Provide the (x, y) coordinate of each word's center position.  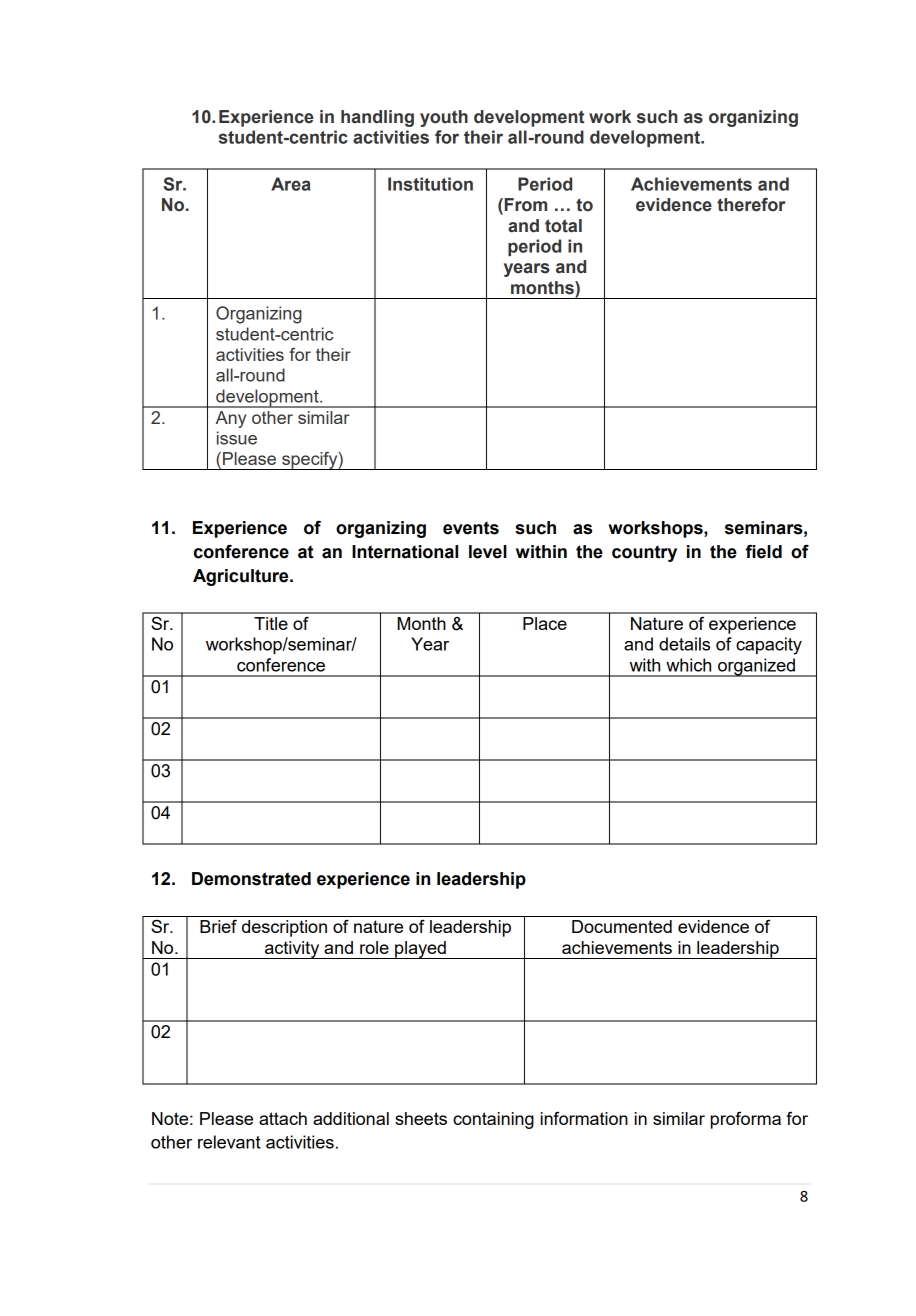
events (471, 528)
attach (283, 1118)
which (688, 665)
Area (290, 184)
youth (444, 118)
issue (237, 438)
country (644, 553)
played (420, 950)
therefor (751, 205)
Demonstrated (251, 879)
